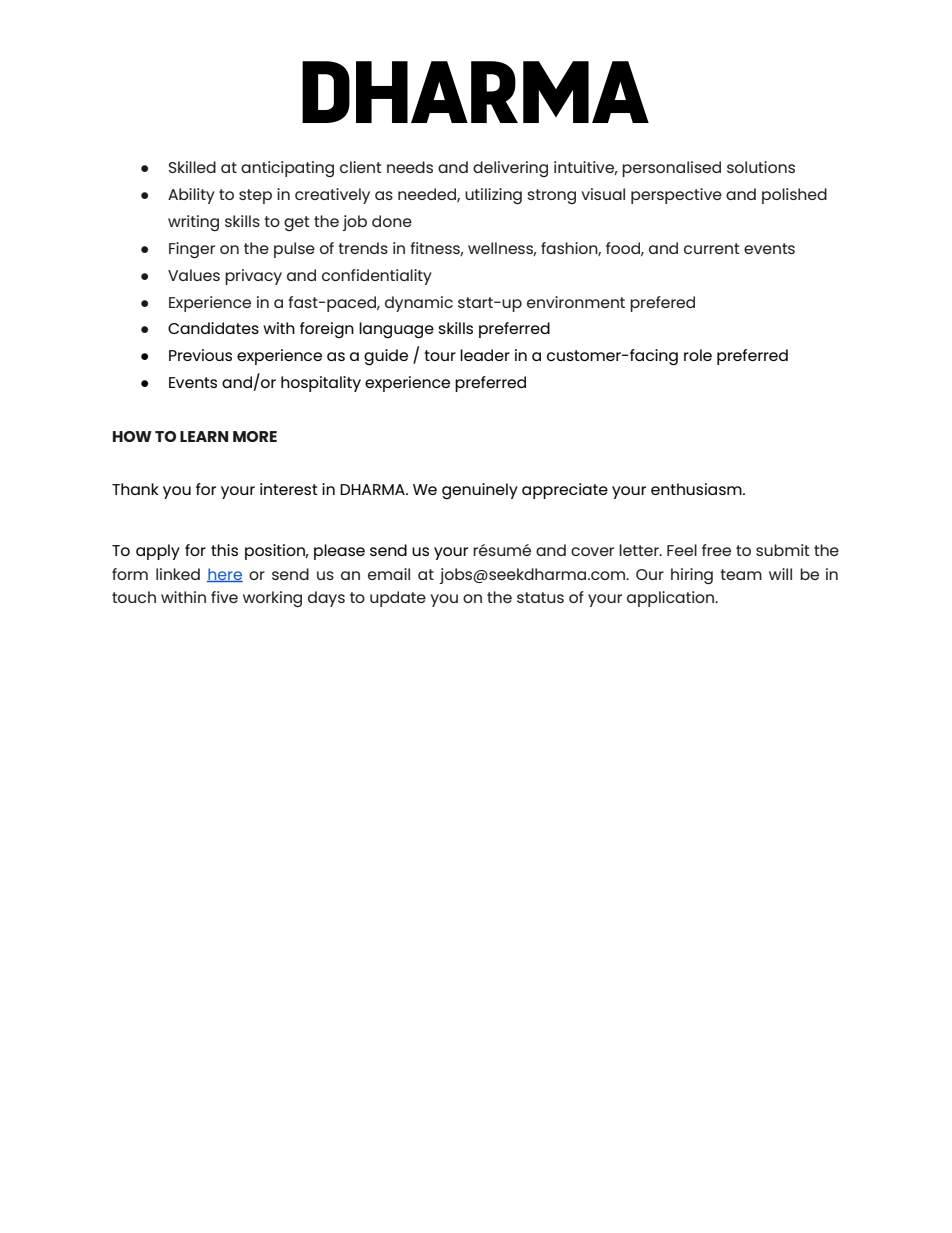  I want to click on Skilled, so click(192, 167).
